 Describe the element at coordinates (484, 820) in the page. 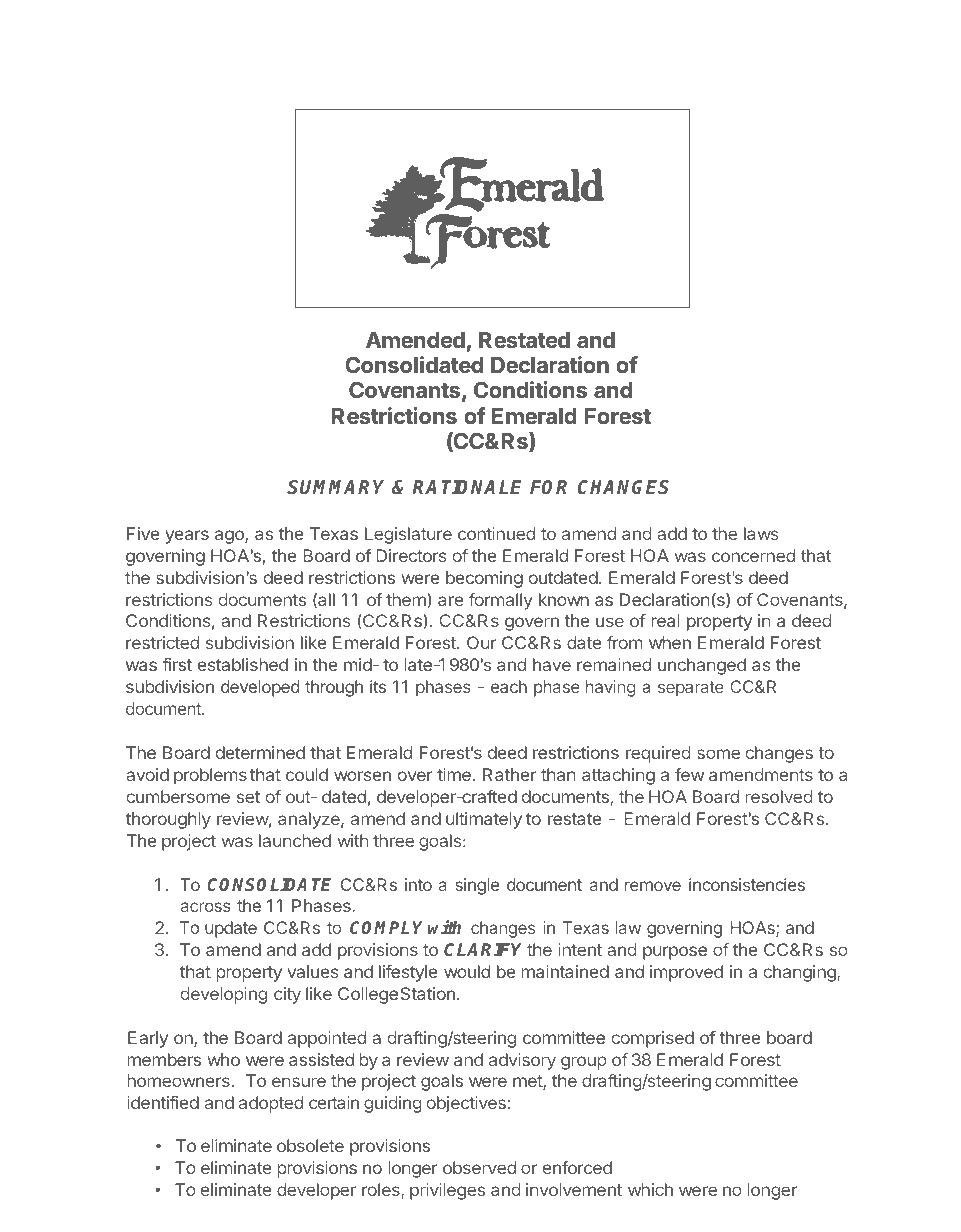

I see `ultimately` at that location.
